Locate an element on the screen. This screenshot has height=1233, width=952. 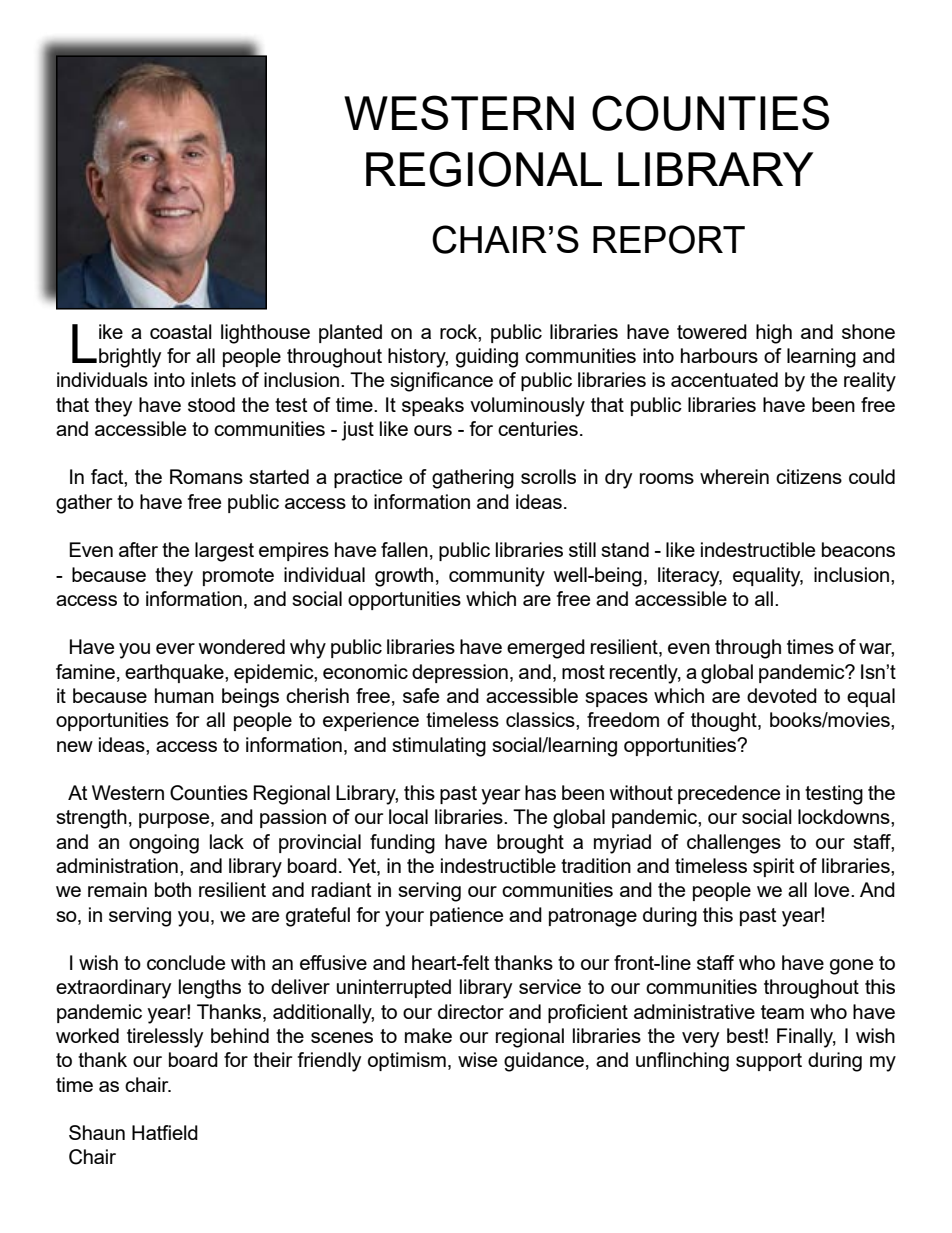
Hatfield is located at coordinates (165, 1132).
